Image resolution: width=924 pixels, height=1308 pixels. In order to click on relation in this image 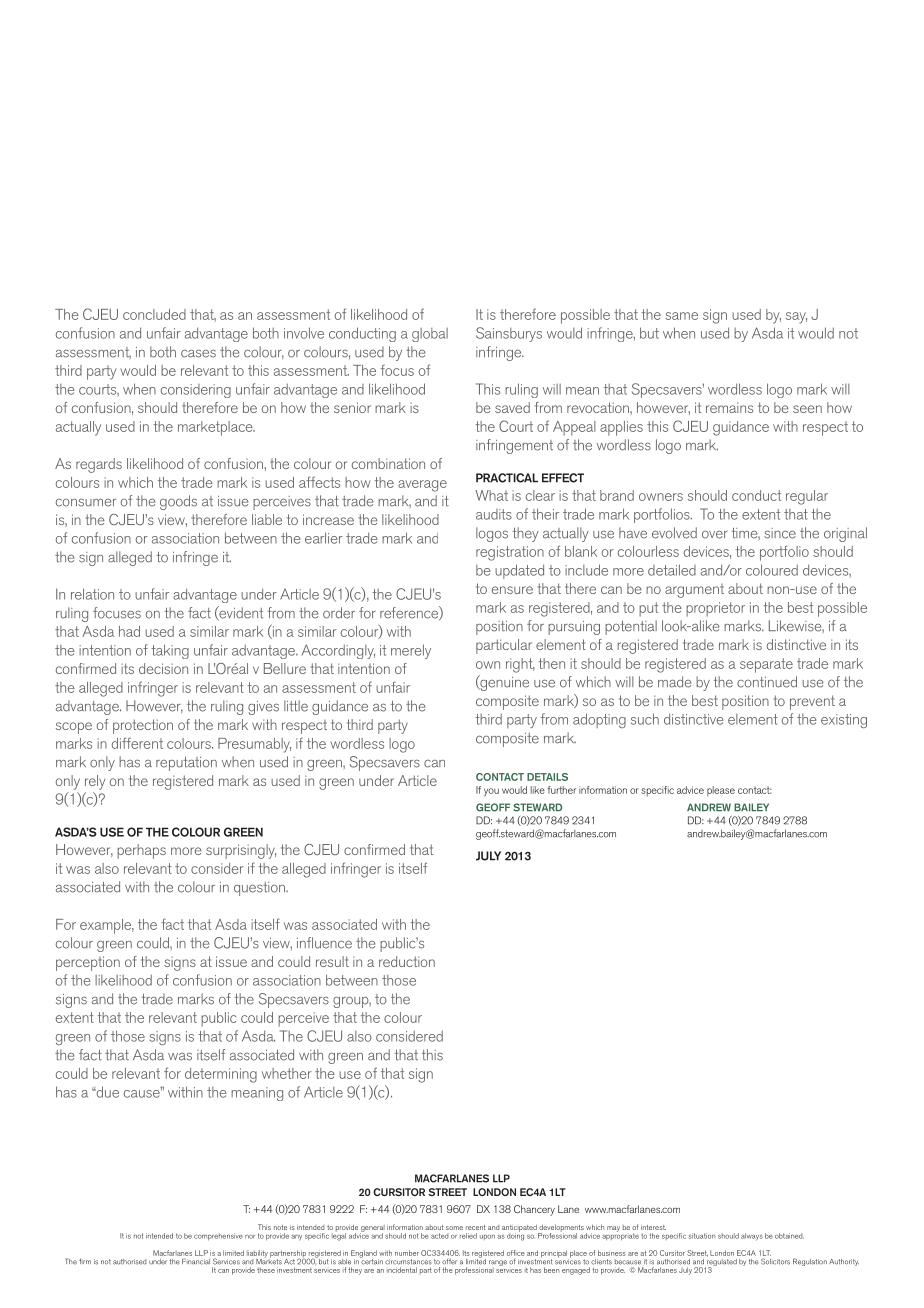, I will do `click(92, 594)`.
